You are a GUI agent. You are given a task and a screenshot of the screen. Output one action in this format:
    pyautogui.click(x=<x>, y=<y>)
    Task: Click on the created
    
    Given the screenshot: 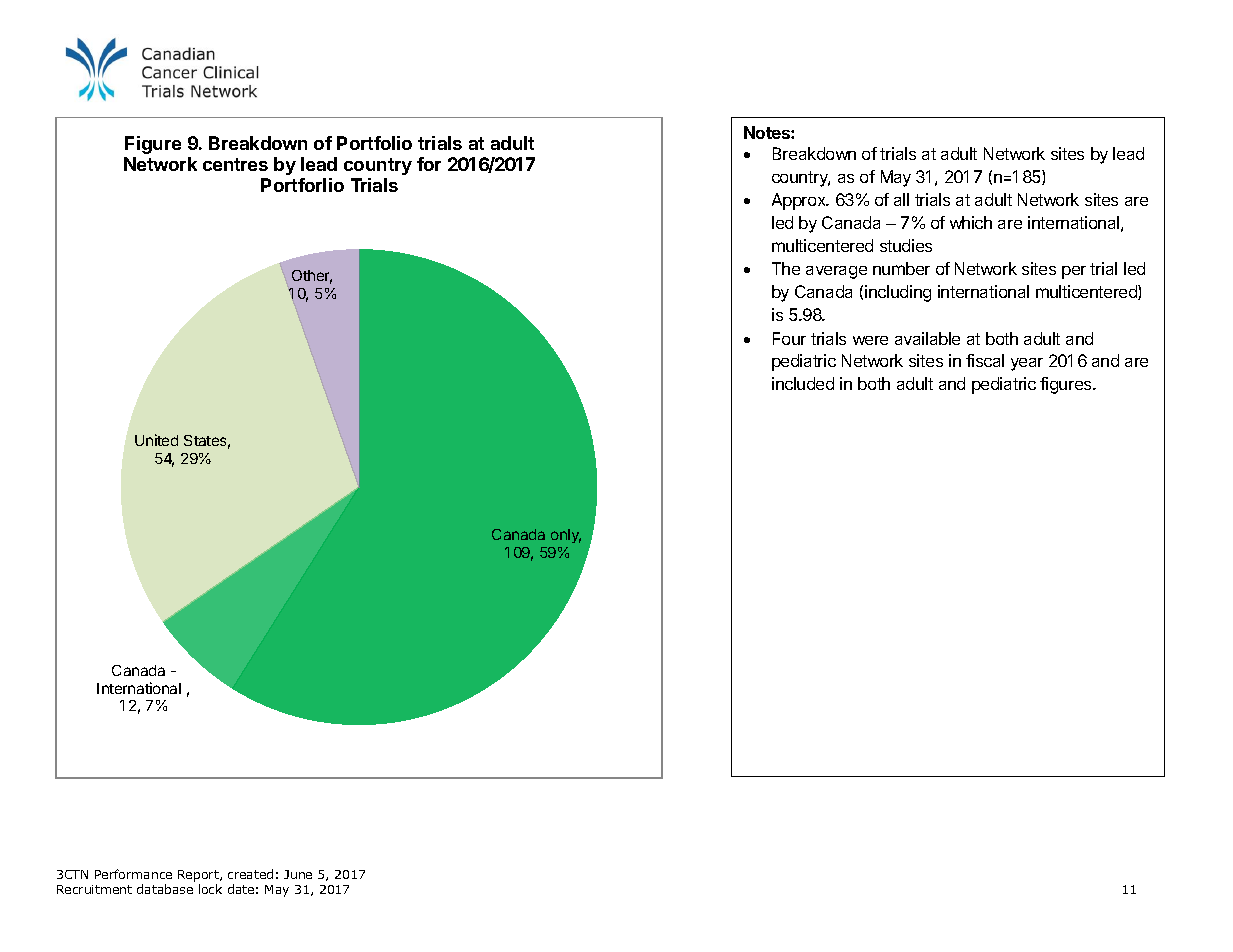 What is the action you would take?
    pyautogui.click(x=250, y=874)
